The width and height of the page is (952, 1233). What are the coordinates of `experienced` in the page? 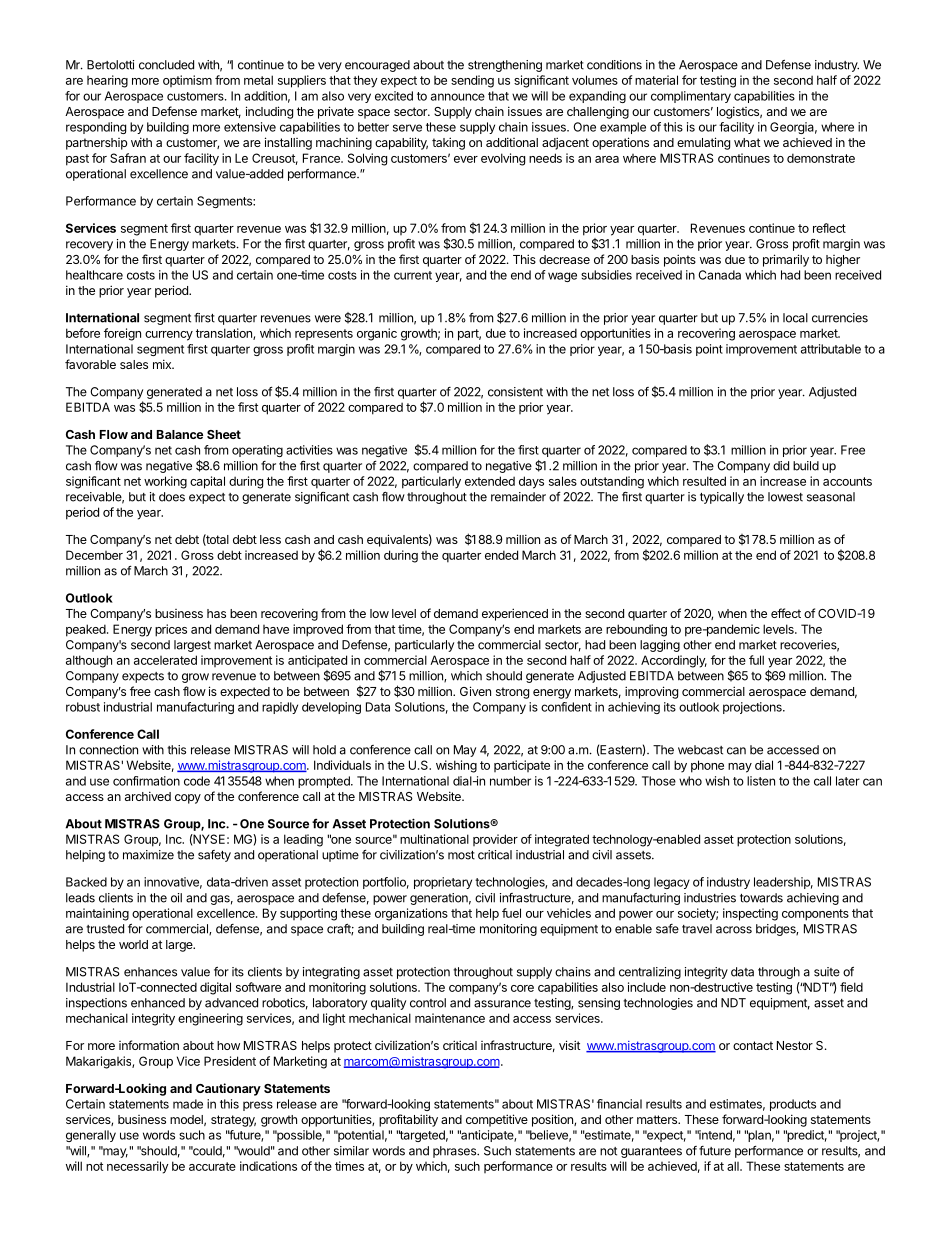 It's located at (515, 614).
